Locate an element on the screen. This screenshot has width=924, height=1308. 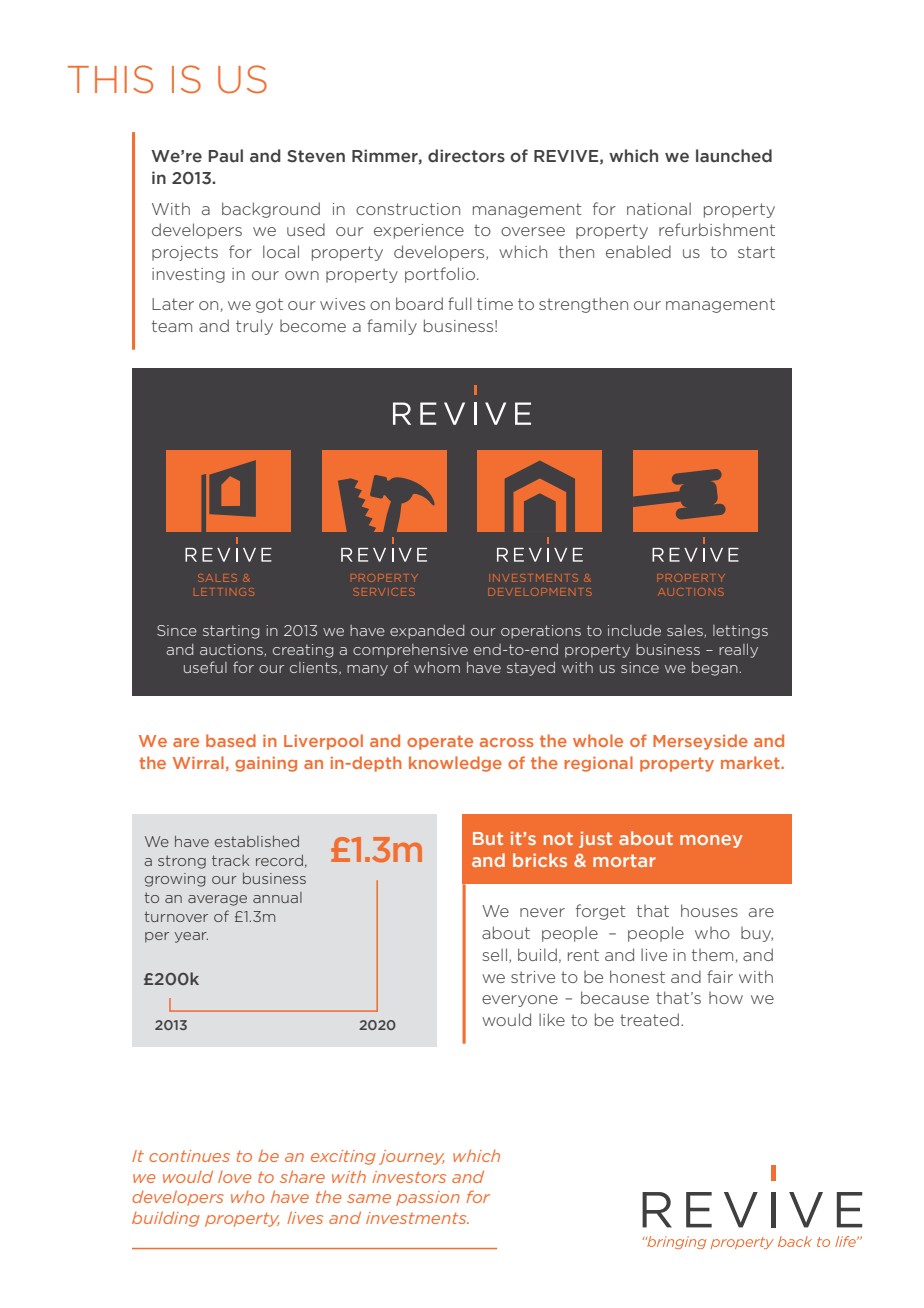
Paul is located at coordinates (226, 156).
